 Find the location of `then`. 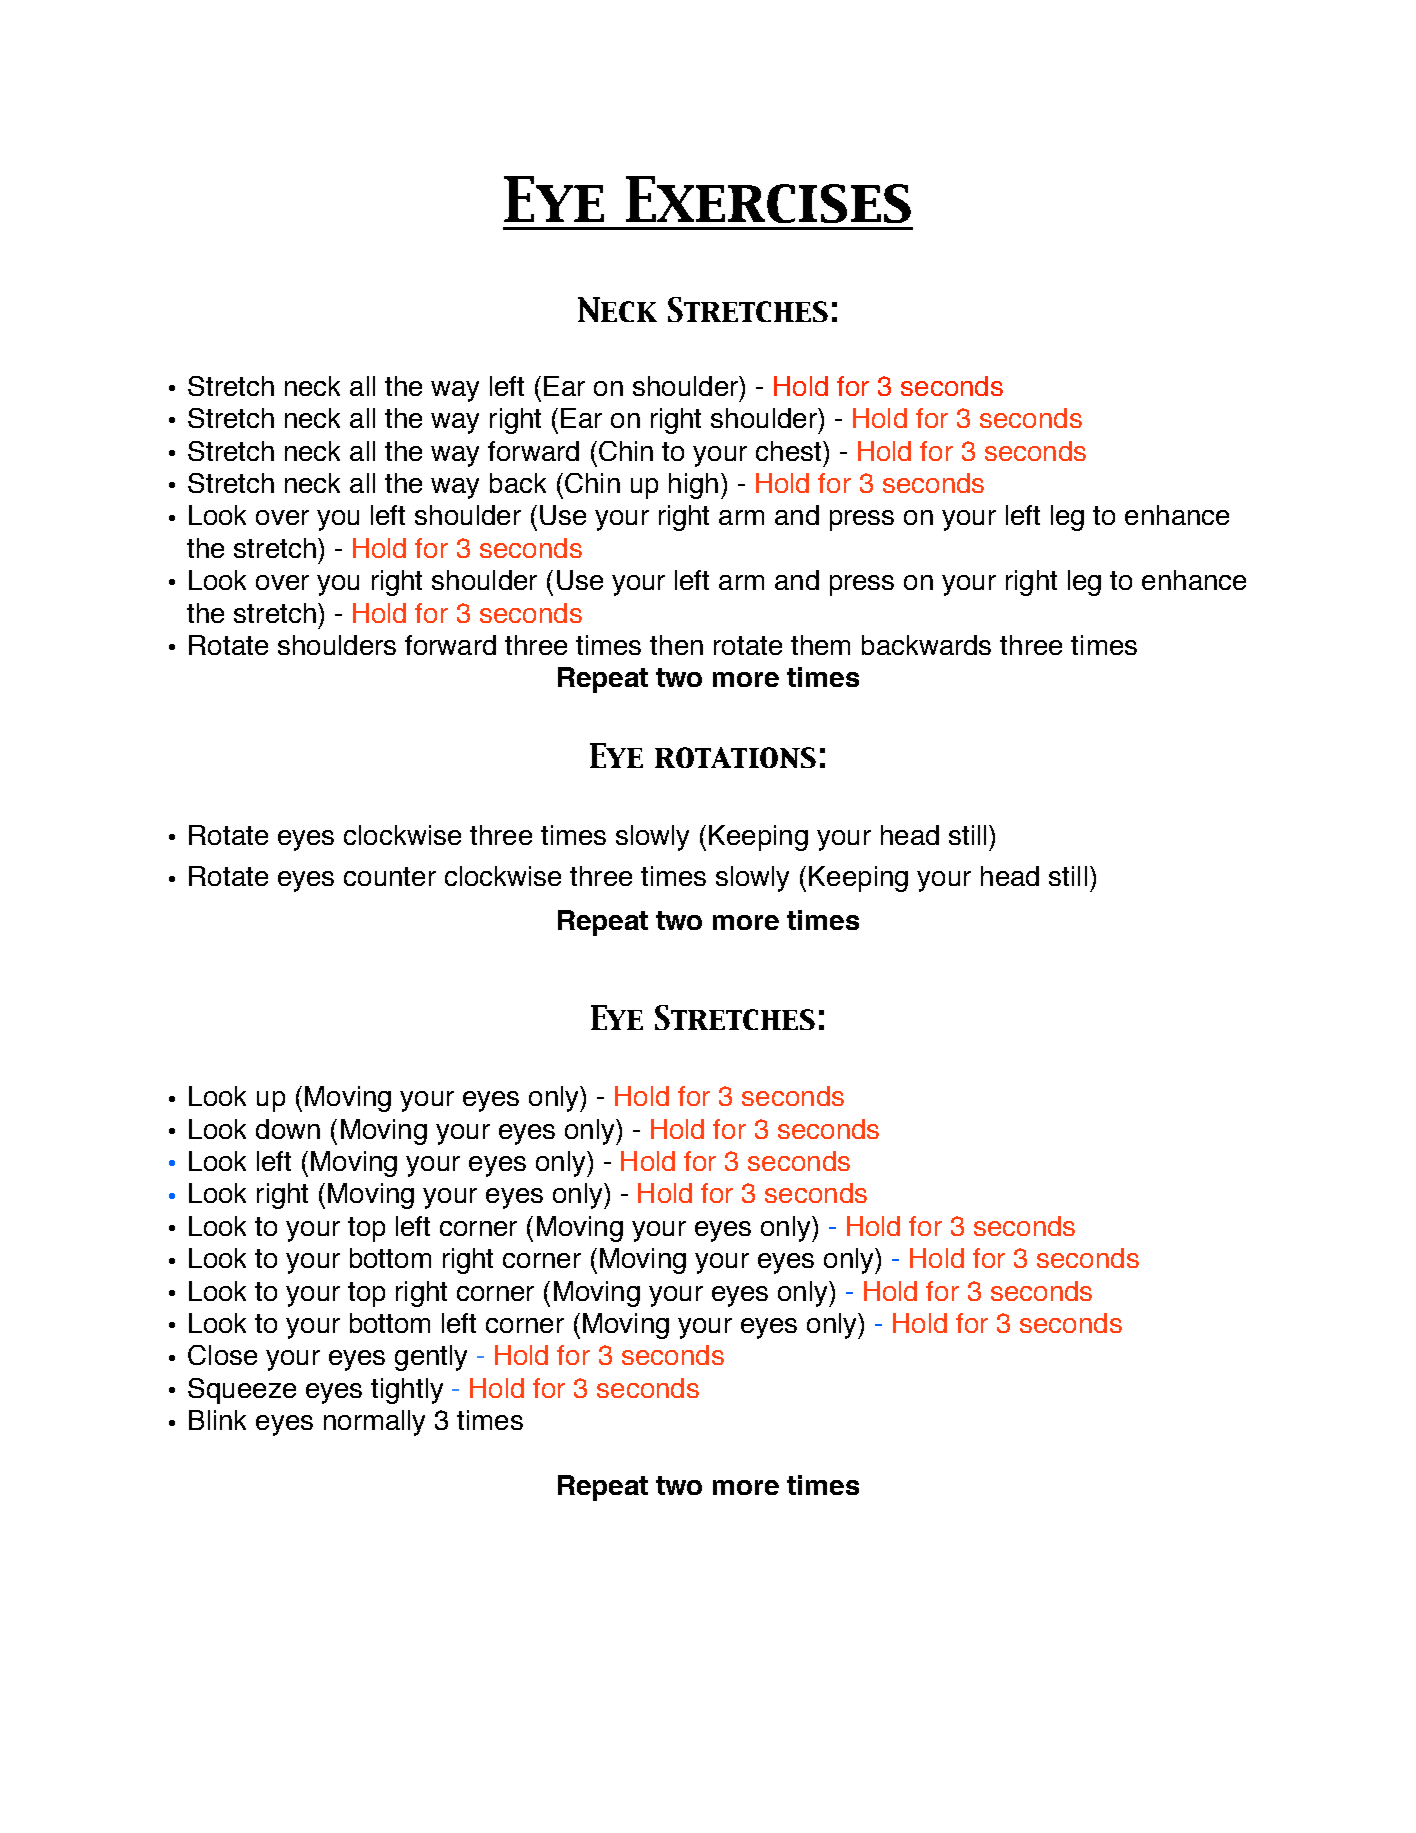

then is located at coordinates (676, 645).
